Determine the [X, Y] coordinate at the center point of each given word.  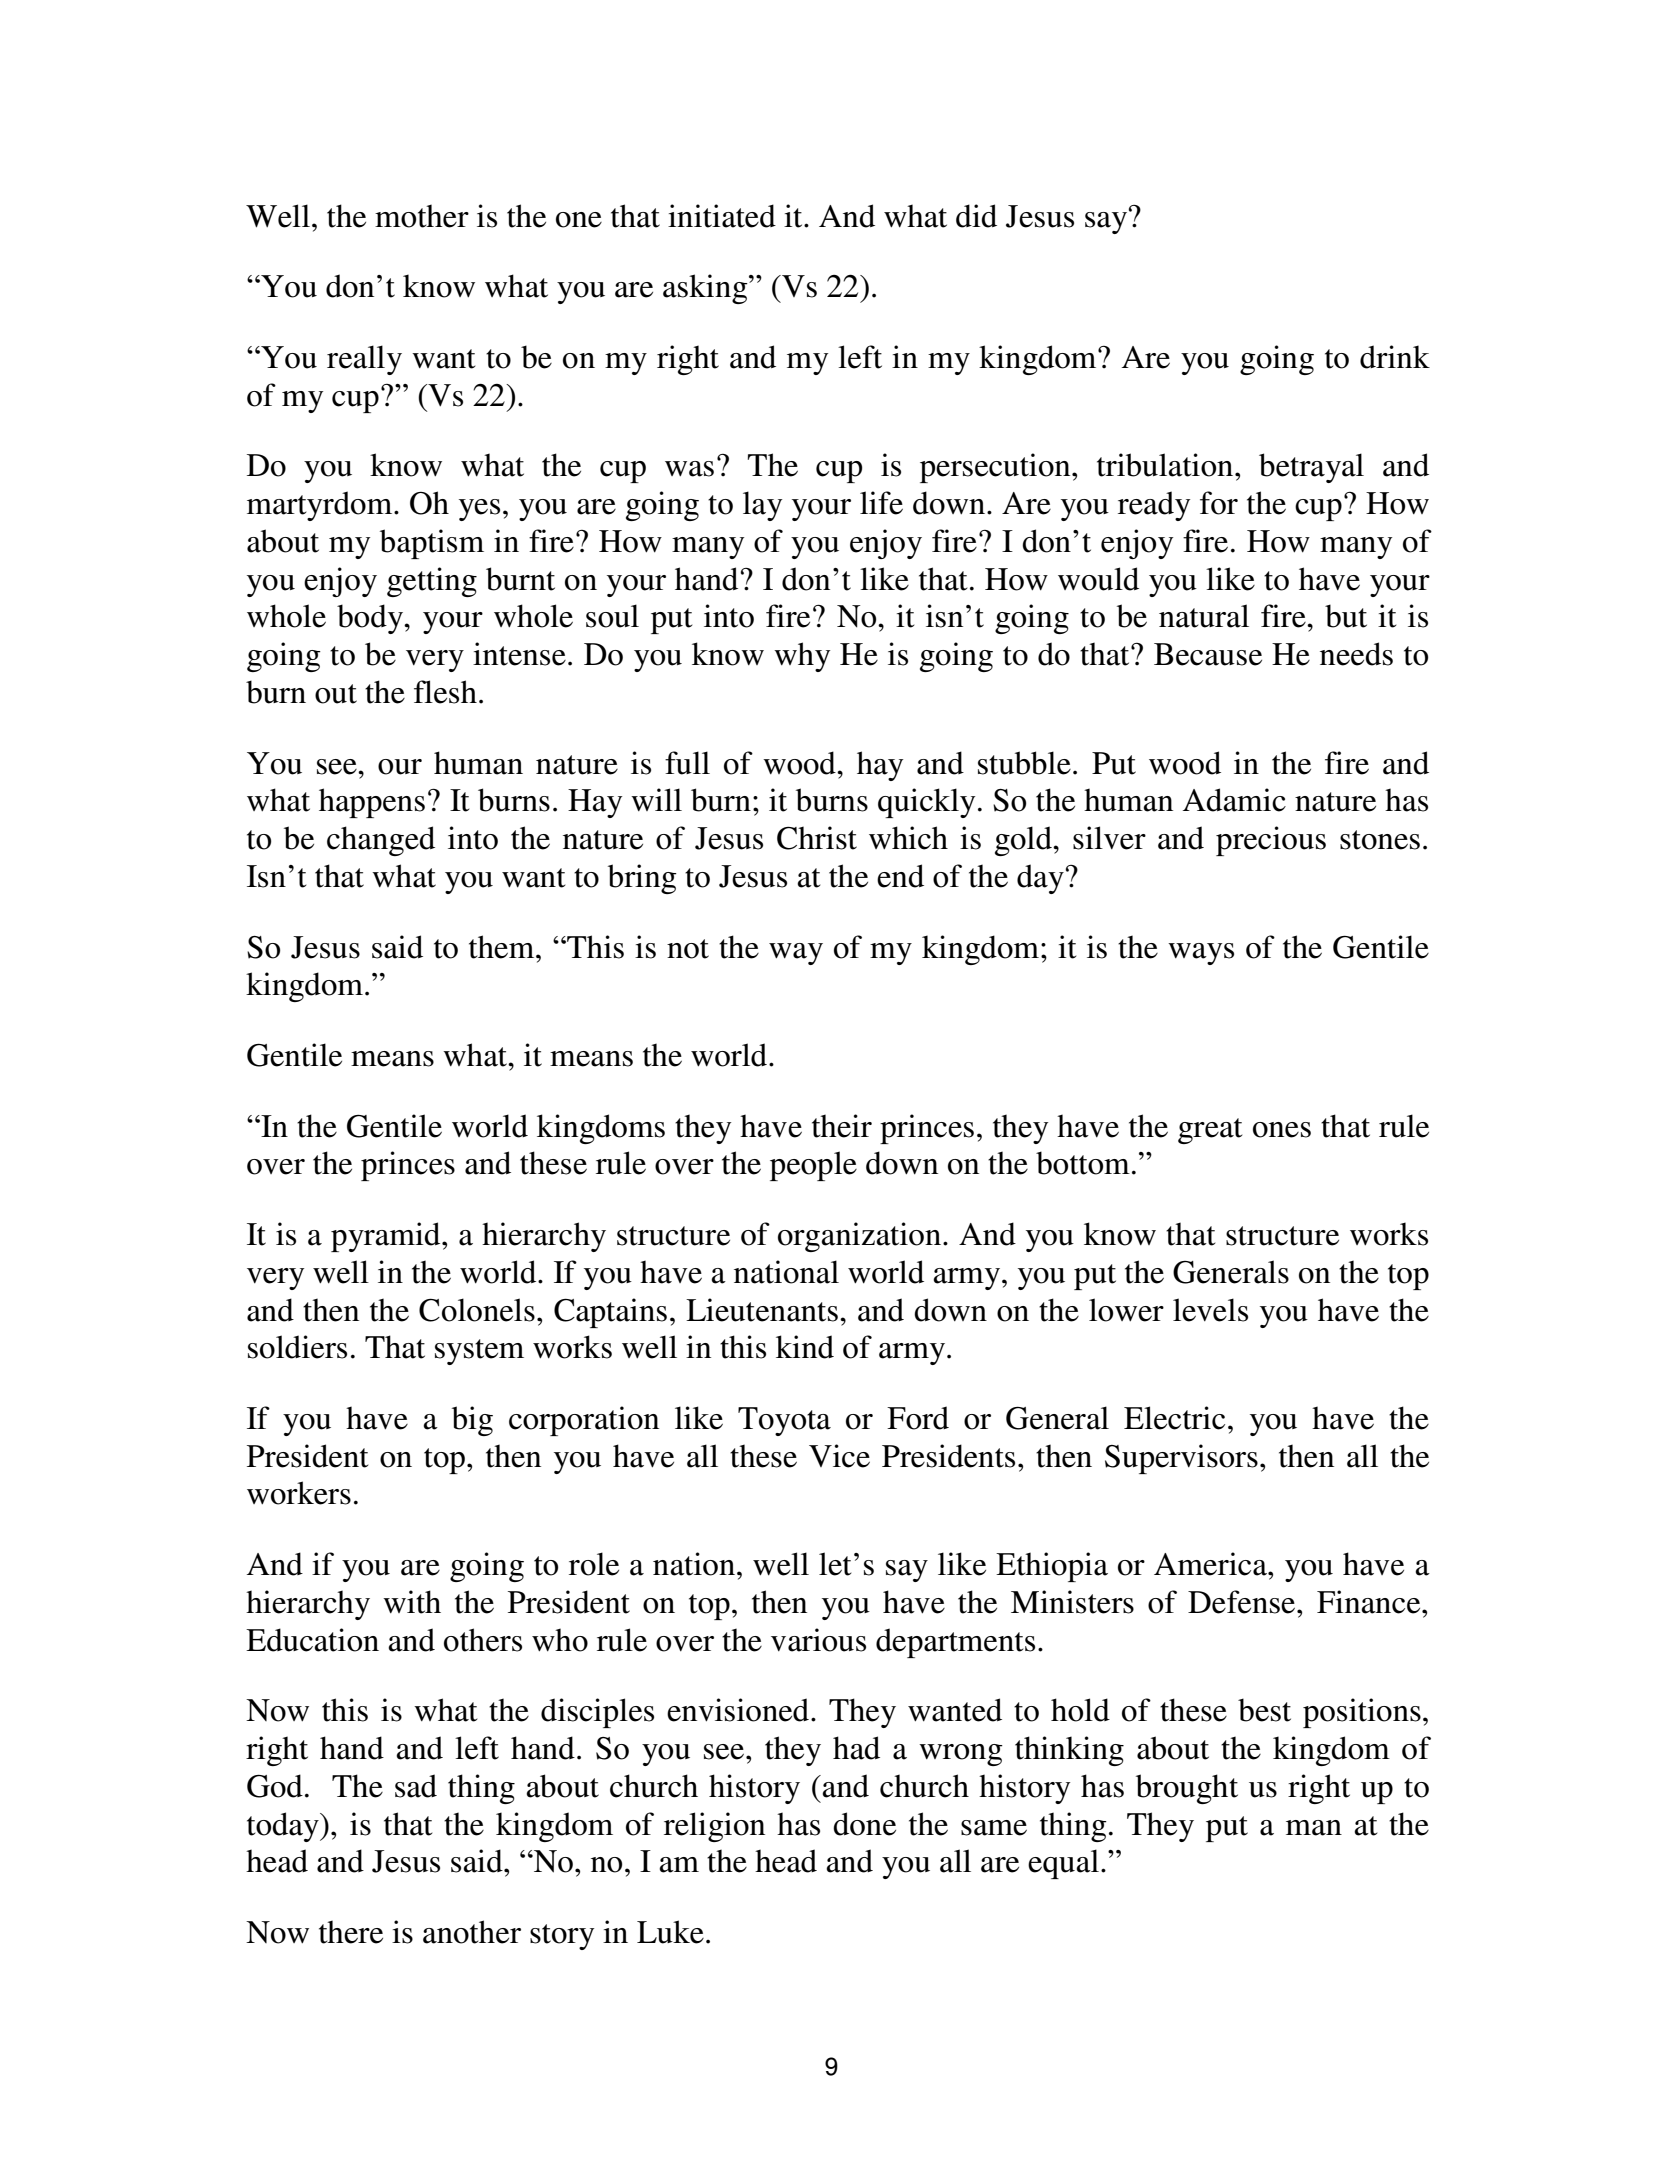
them [503, 947]
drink [1395, 357]
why [802, 657]
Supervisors [1181, 1459]
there [351, 1932]
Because [1208, 654]
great [1210, 1131]
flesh [445, 692]
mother [422, 216]
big [472, 1421]
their [842, 1126]
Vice [839, 1456]
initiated [722, 216]
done [864, 1824]
